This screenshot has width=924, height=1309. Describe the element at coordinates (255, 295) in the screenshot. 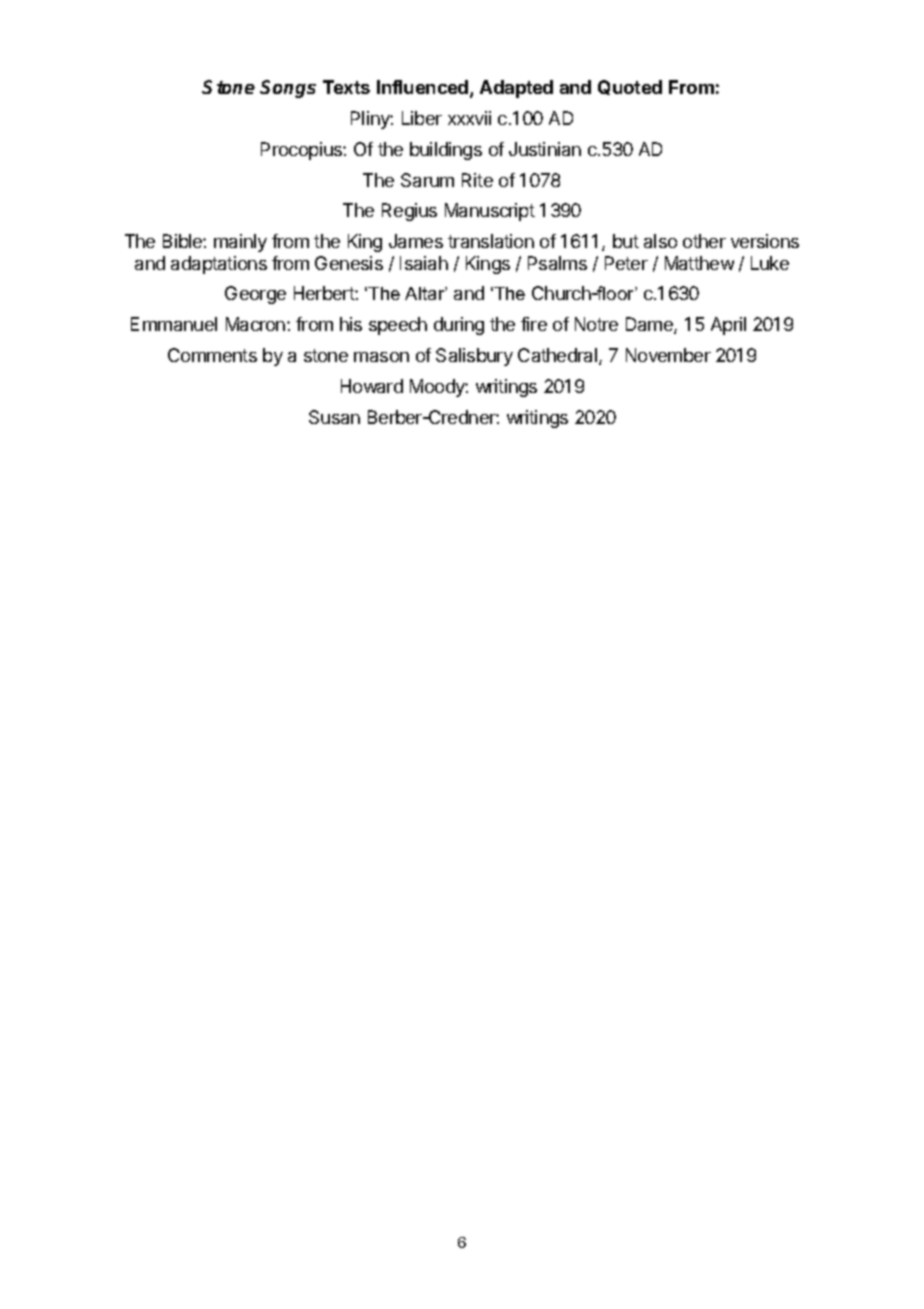

I see `George` at that location.
